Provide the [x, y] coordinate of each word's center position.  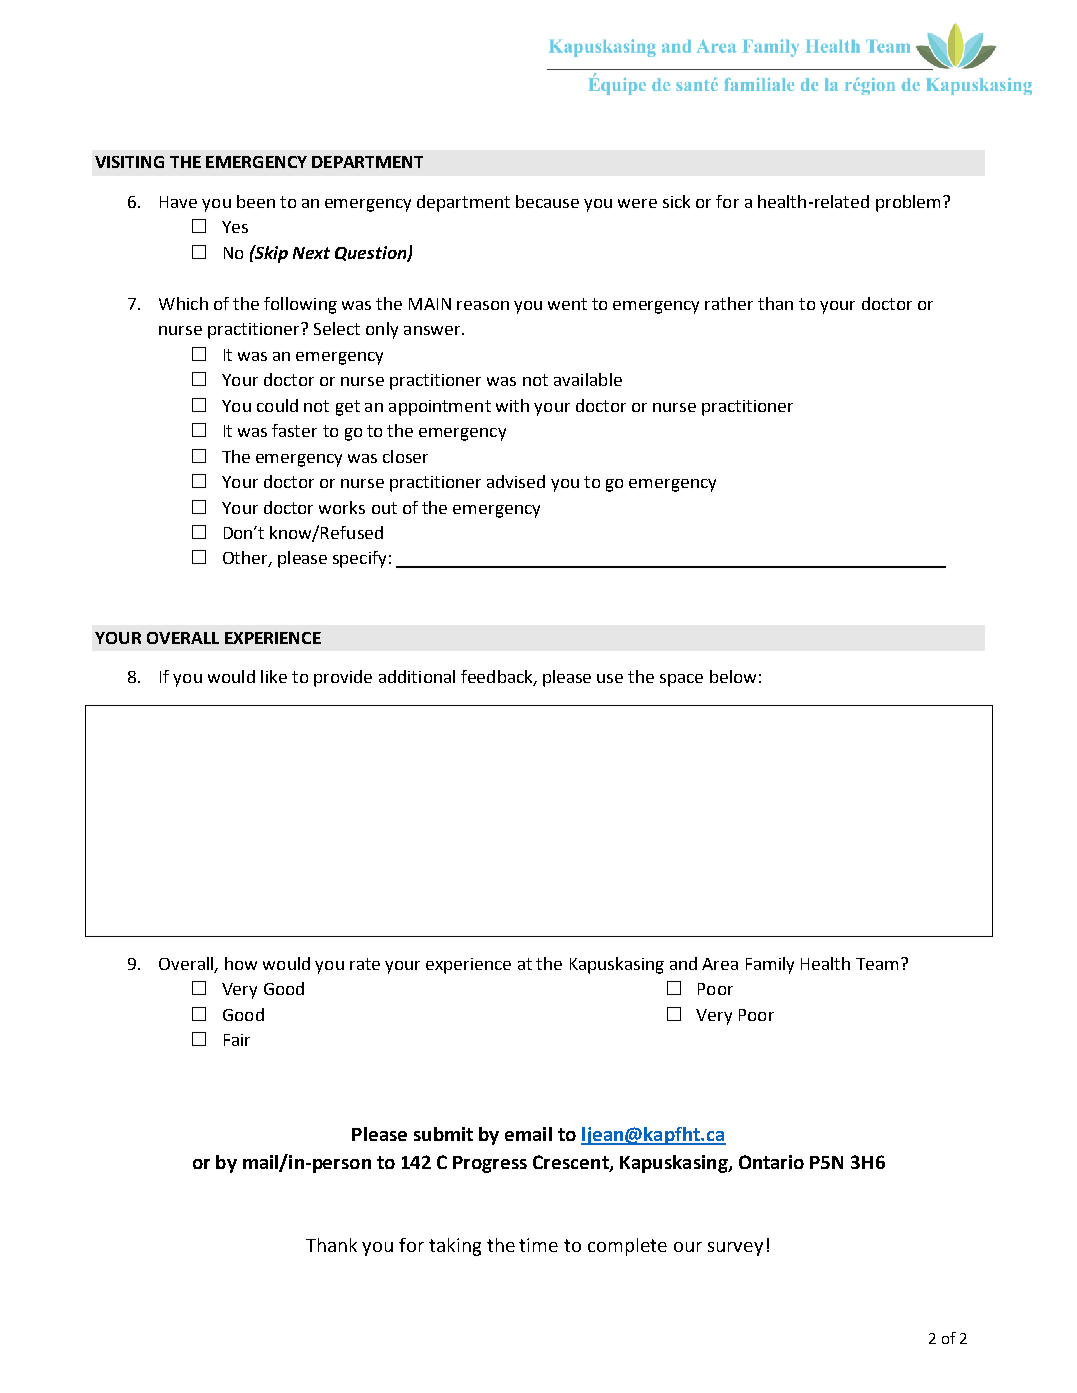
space [681, 680]
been [256, 201]
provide [343, 678]
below [733, 676]
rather [729, 303]
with [512, 405]
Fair [237, 1040]
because [547, 201]
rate [365, 964]
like [274, 676]
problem [908, 203]
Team [877, 964]
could [277, 405]
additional [417, 676]
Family [770, 965]
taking [455, 1247]
